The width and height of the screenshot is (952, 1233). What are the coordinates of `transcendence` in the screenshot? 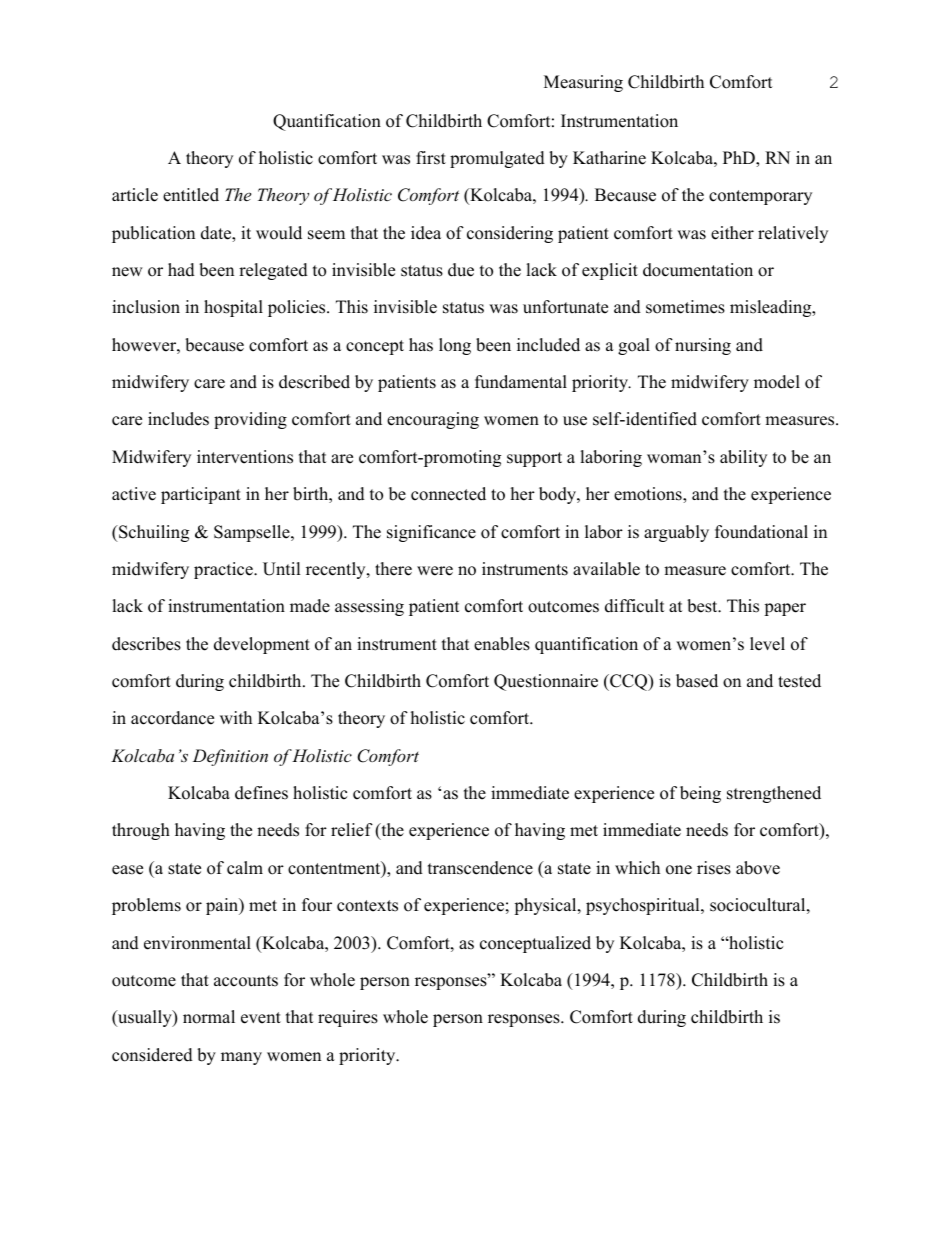 It's located at (480, 868).
